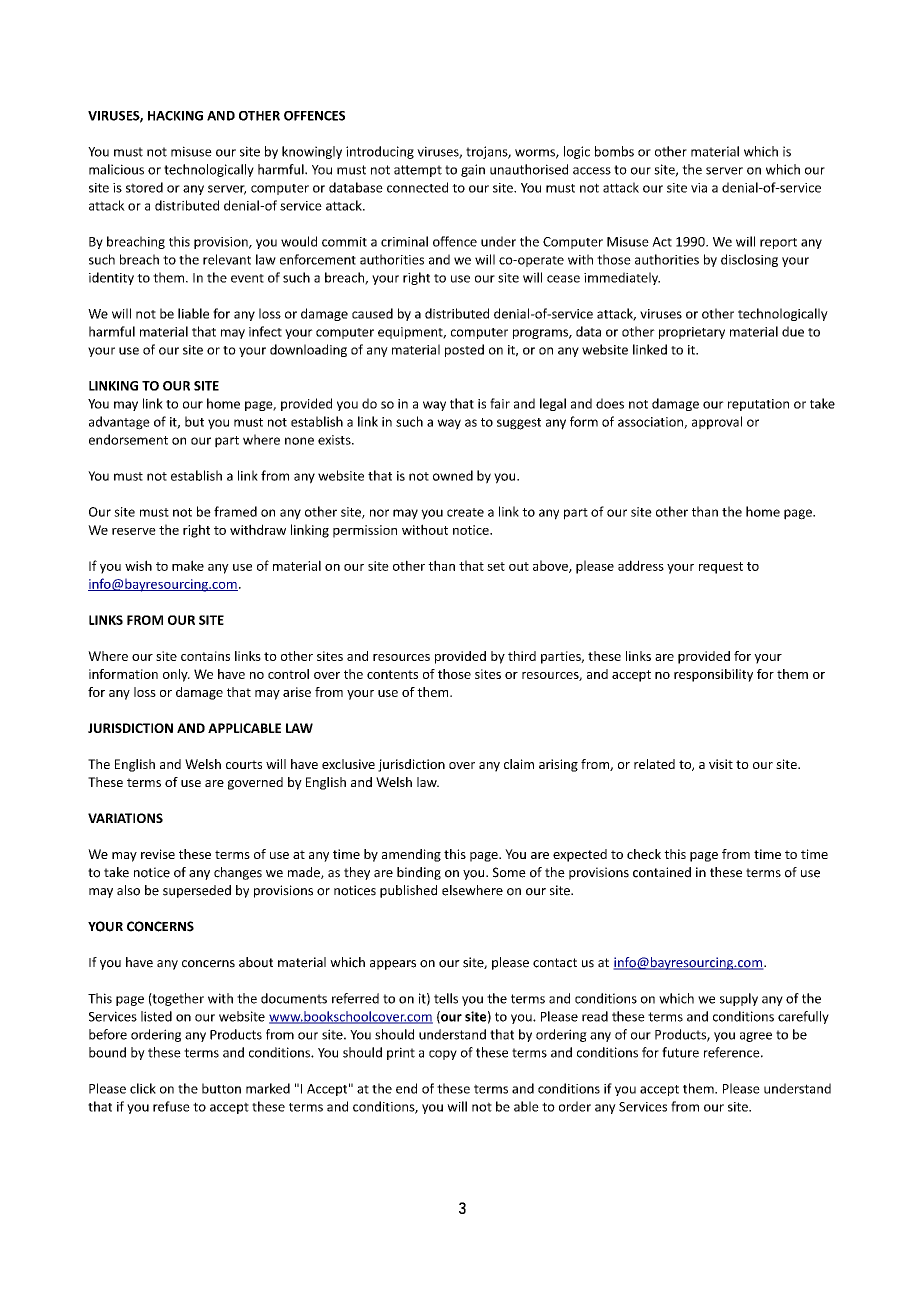 This screenshot has height=1308, width=924. What do you see at coordinates (721, 568) in the screenshot?
I see `request` at bounding box center [721, 568].
